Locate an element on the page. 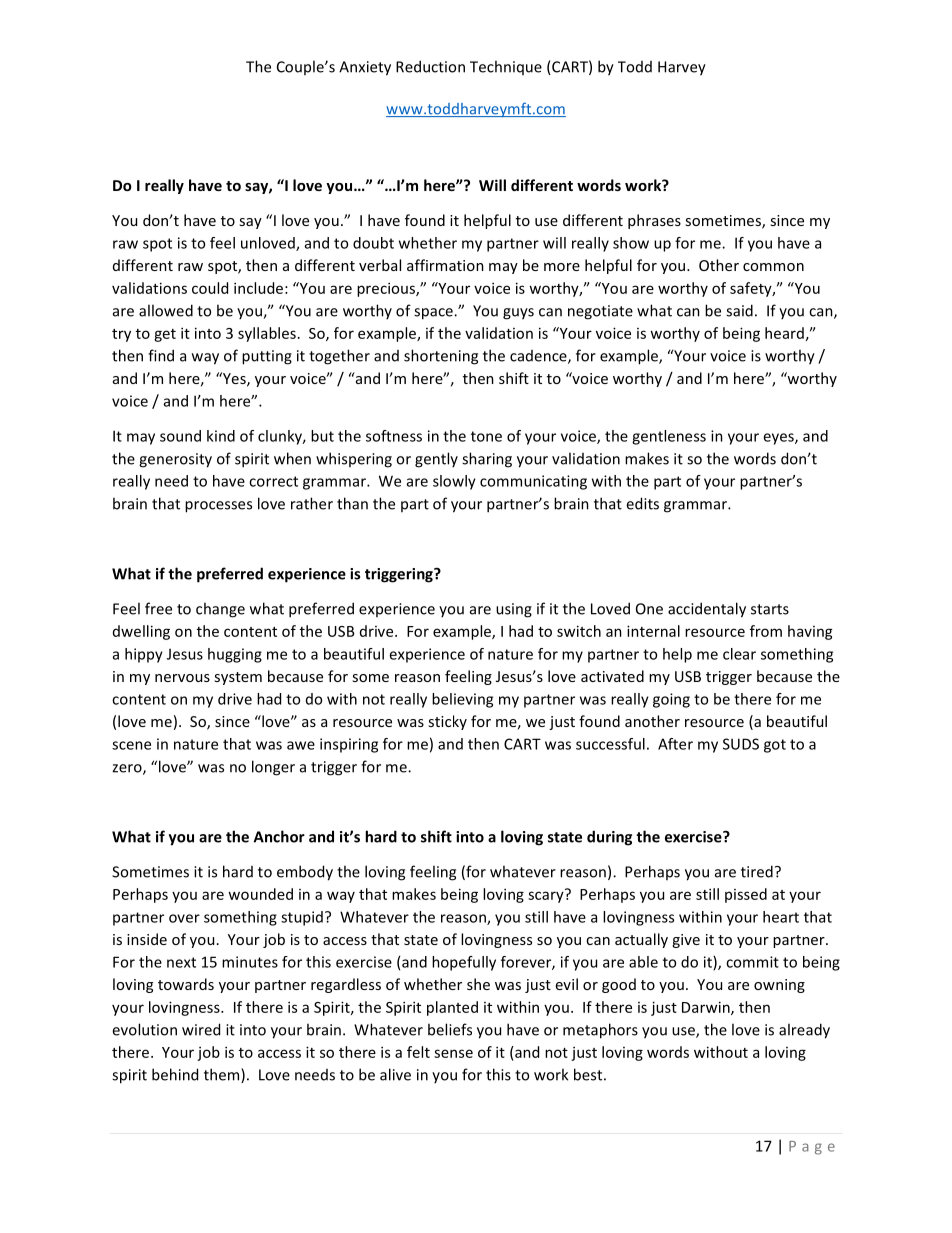 Image resolution: width=952 pixels, height=1233 pixels. SUDS is located at coordinates (741, 744).
